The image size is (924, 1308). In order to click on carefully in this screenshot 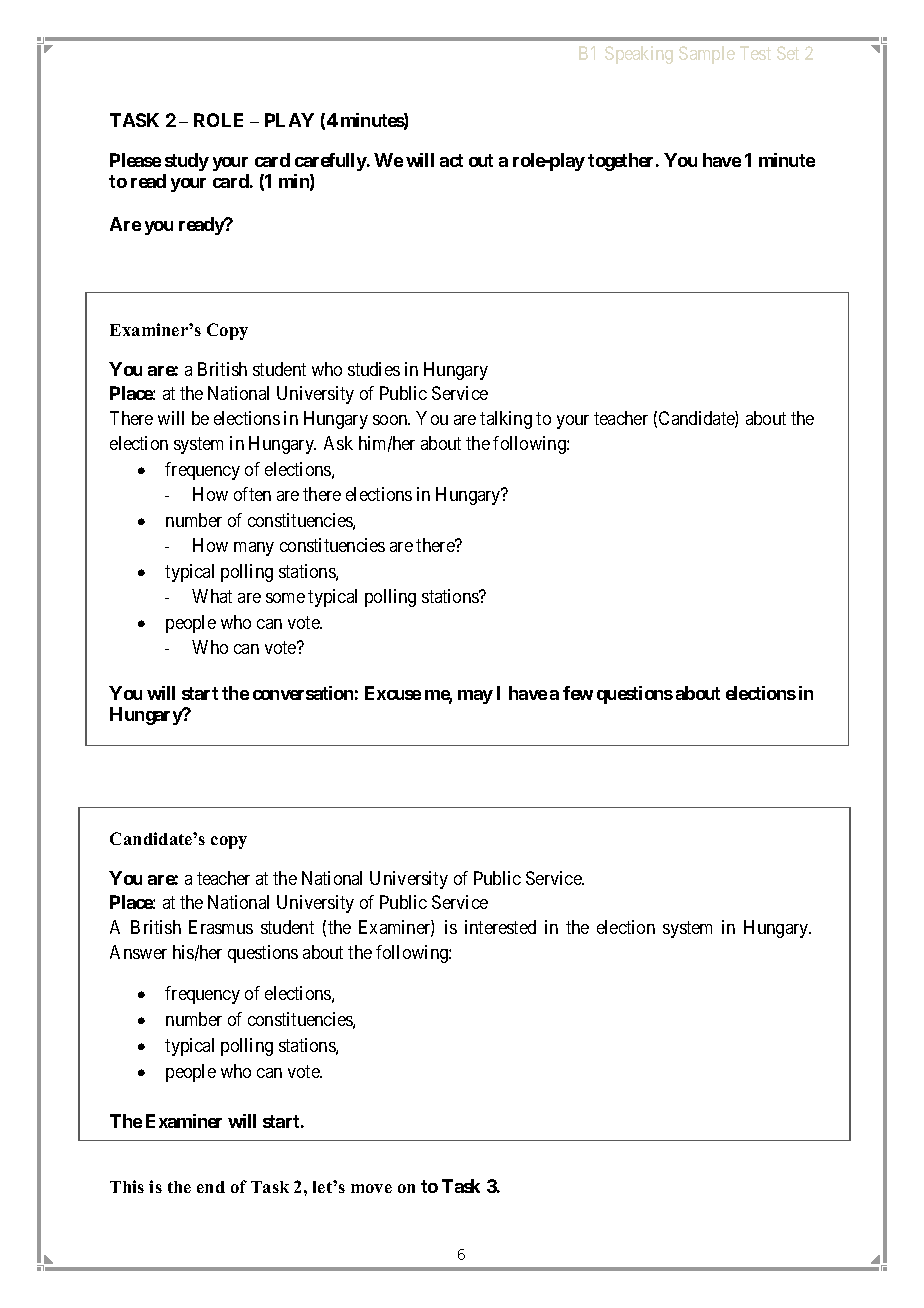, I will do `click(331, 162)`.
